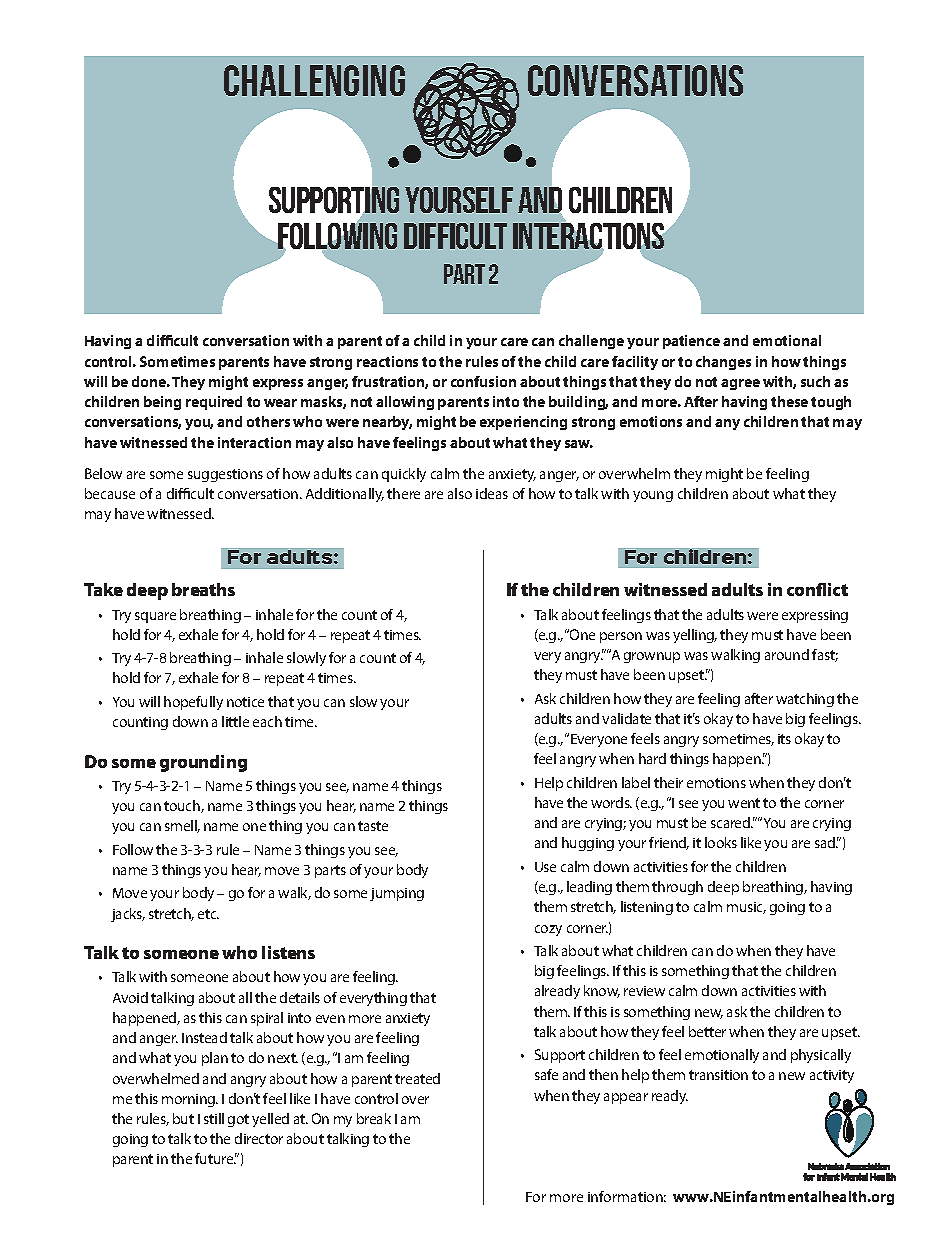 The image size is (952, 1233). Describe the element at coordinates (190, 1100) in the image. I see `morning` at that location.
